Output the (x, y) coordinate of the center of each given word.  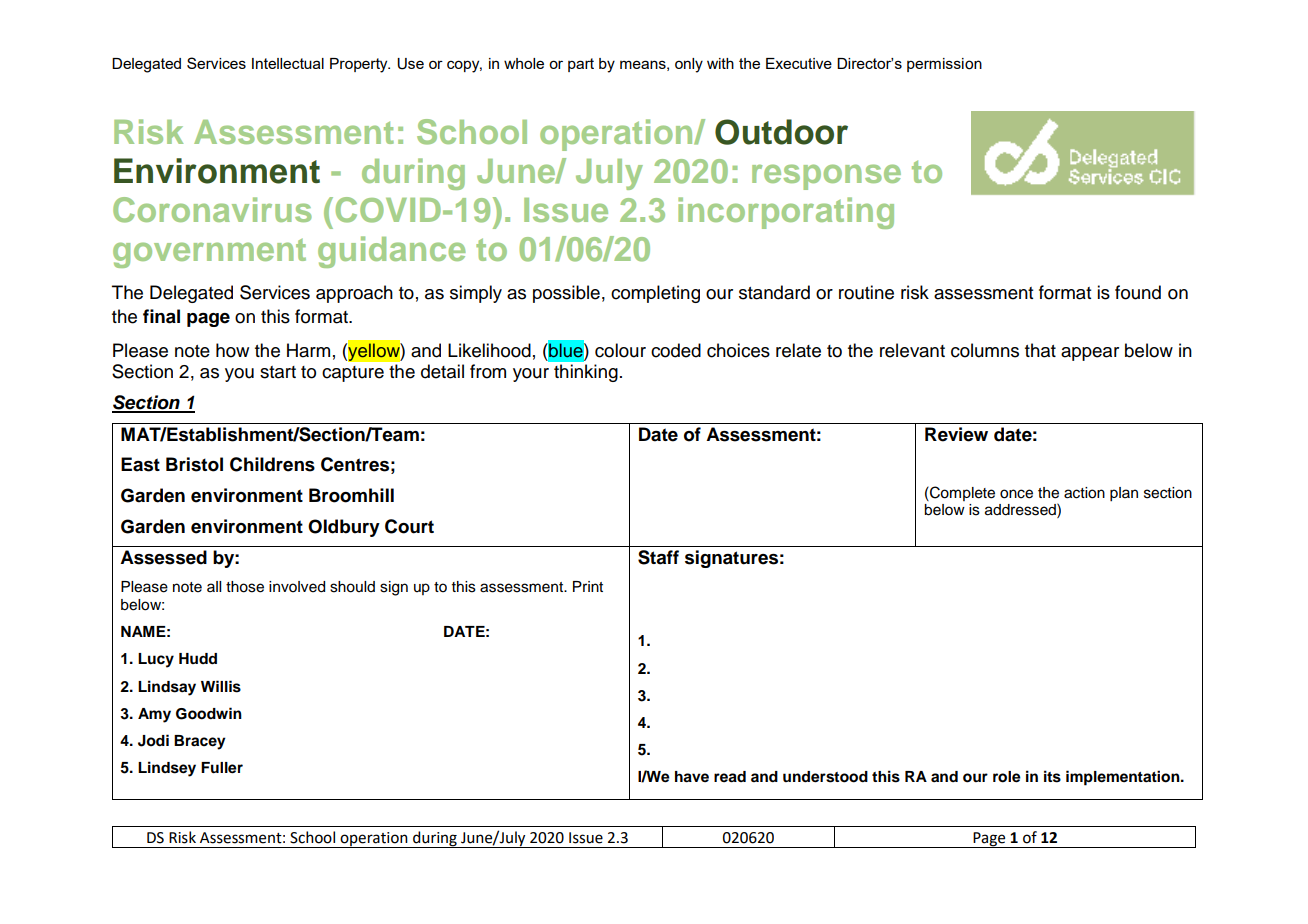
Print (588, 586)
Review (956, 434)
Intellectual (288, 63)
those (245, 587)
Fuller (222, 768)
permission (944, 65)
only (689, 65)
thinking (586, 373)
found (1138, 292)
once (1016, 494)
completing (655, 294)
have (692, 777)
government (209, 253)
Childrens (272, 464)
